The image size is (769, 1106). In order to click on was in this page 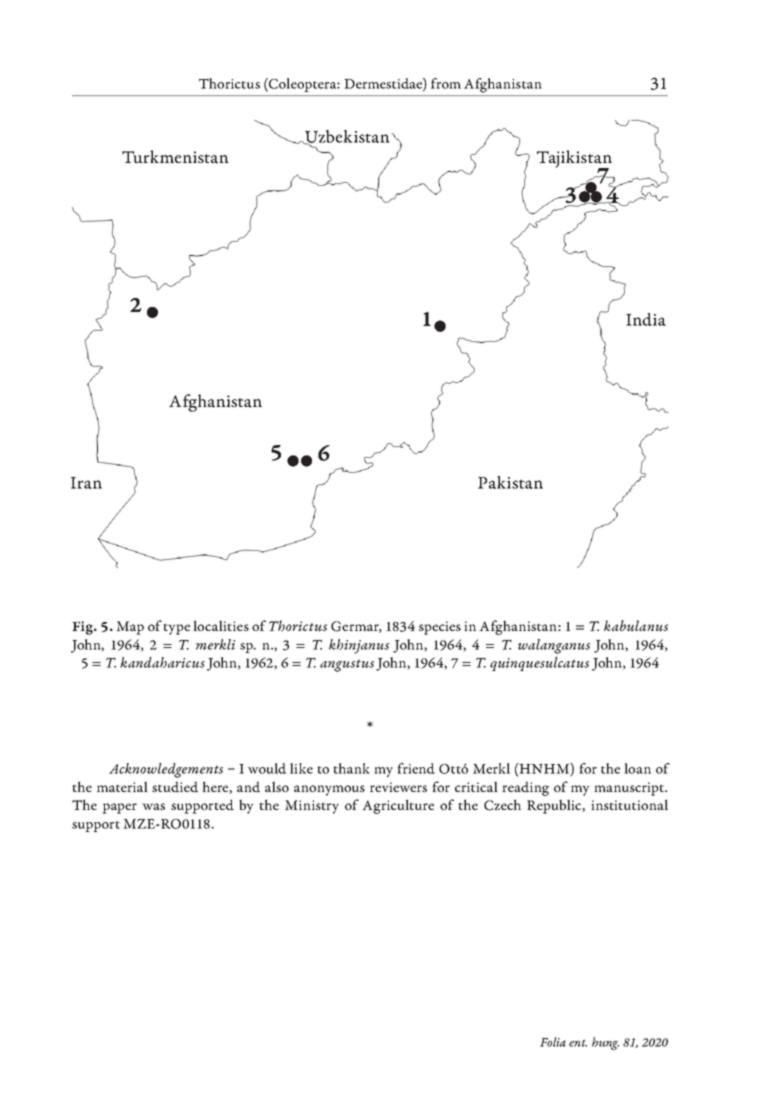, I will do `click(153, 806)`.
